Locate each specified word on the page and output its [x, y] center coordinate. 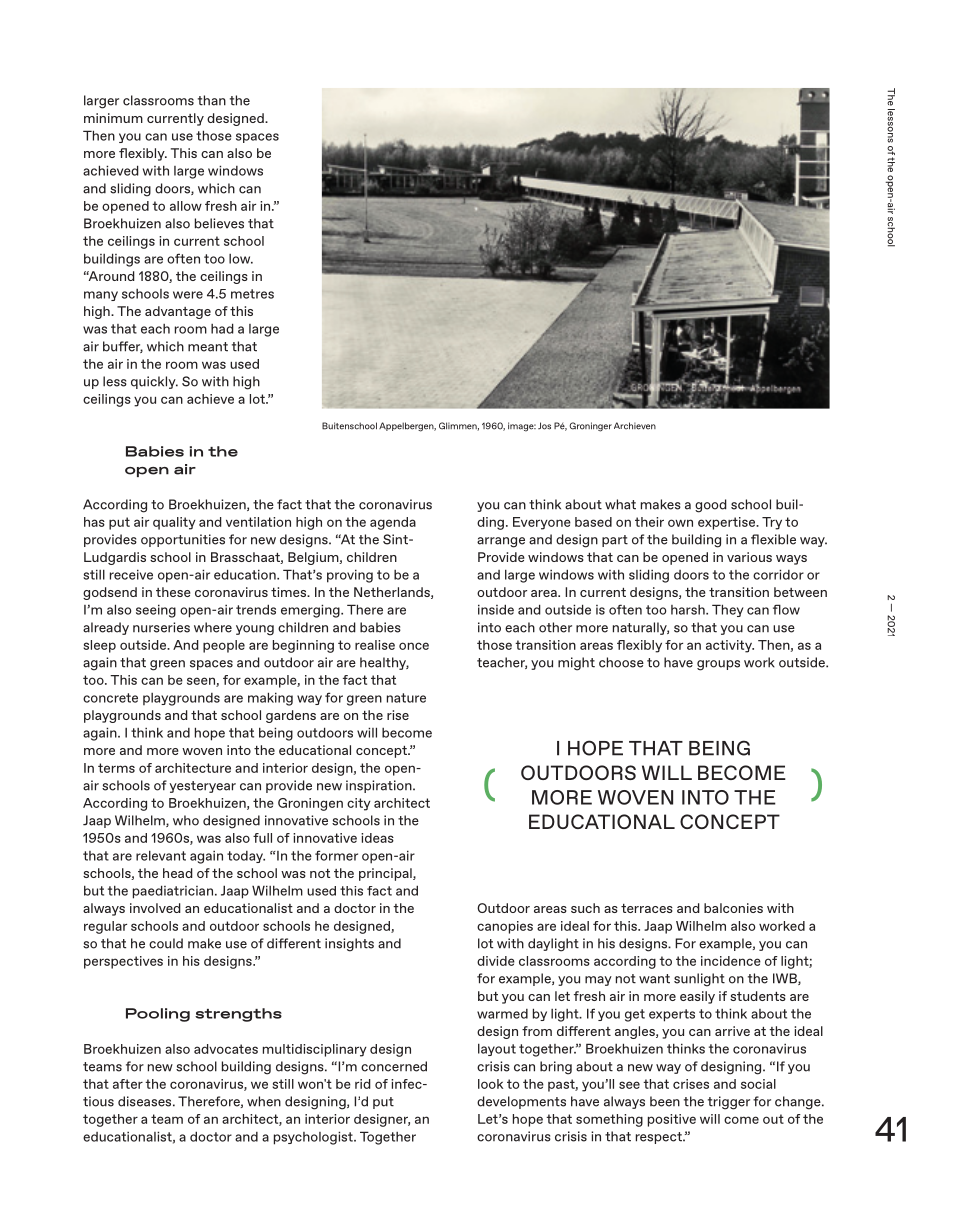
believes [219, 223]
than [212, 100]
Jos [544, 426]
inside [496, 609]
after [128, 1084]
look [490, 1084]
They [727, 610]
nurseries [161, 627]
